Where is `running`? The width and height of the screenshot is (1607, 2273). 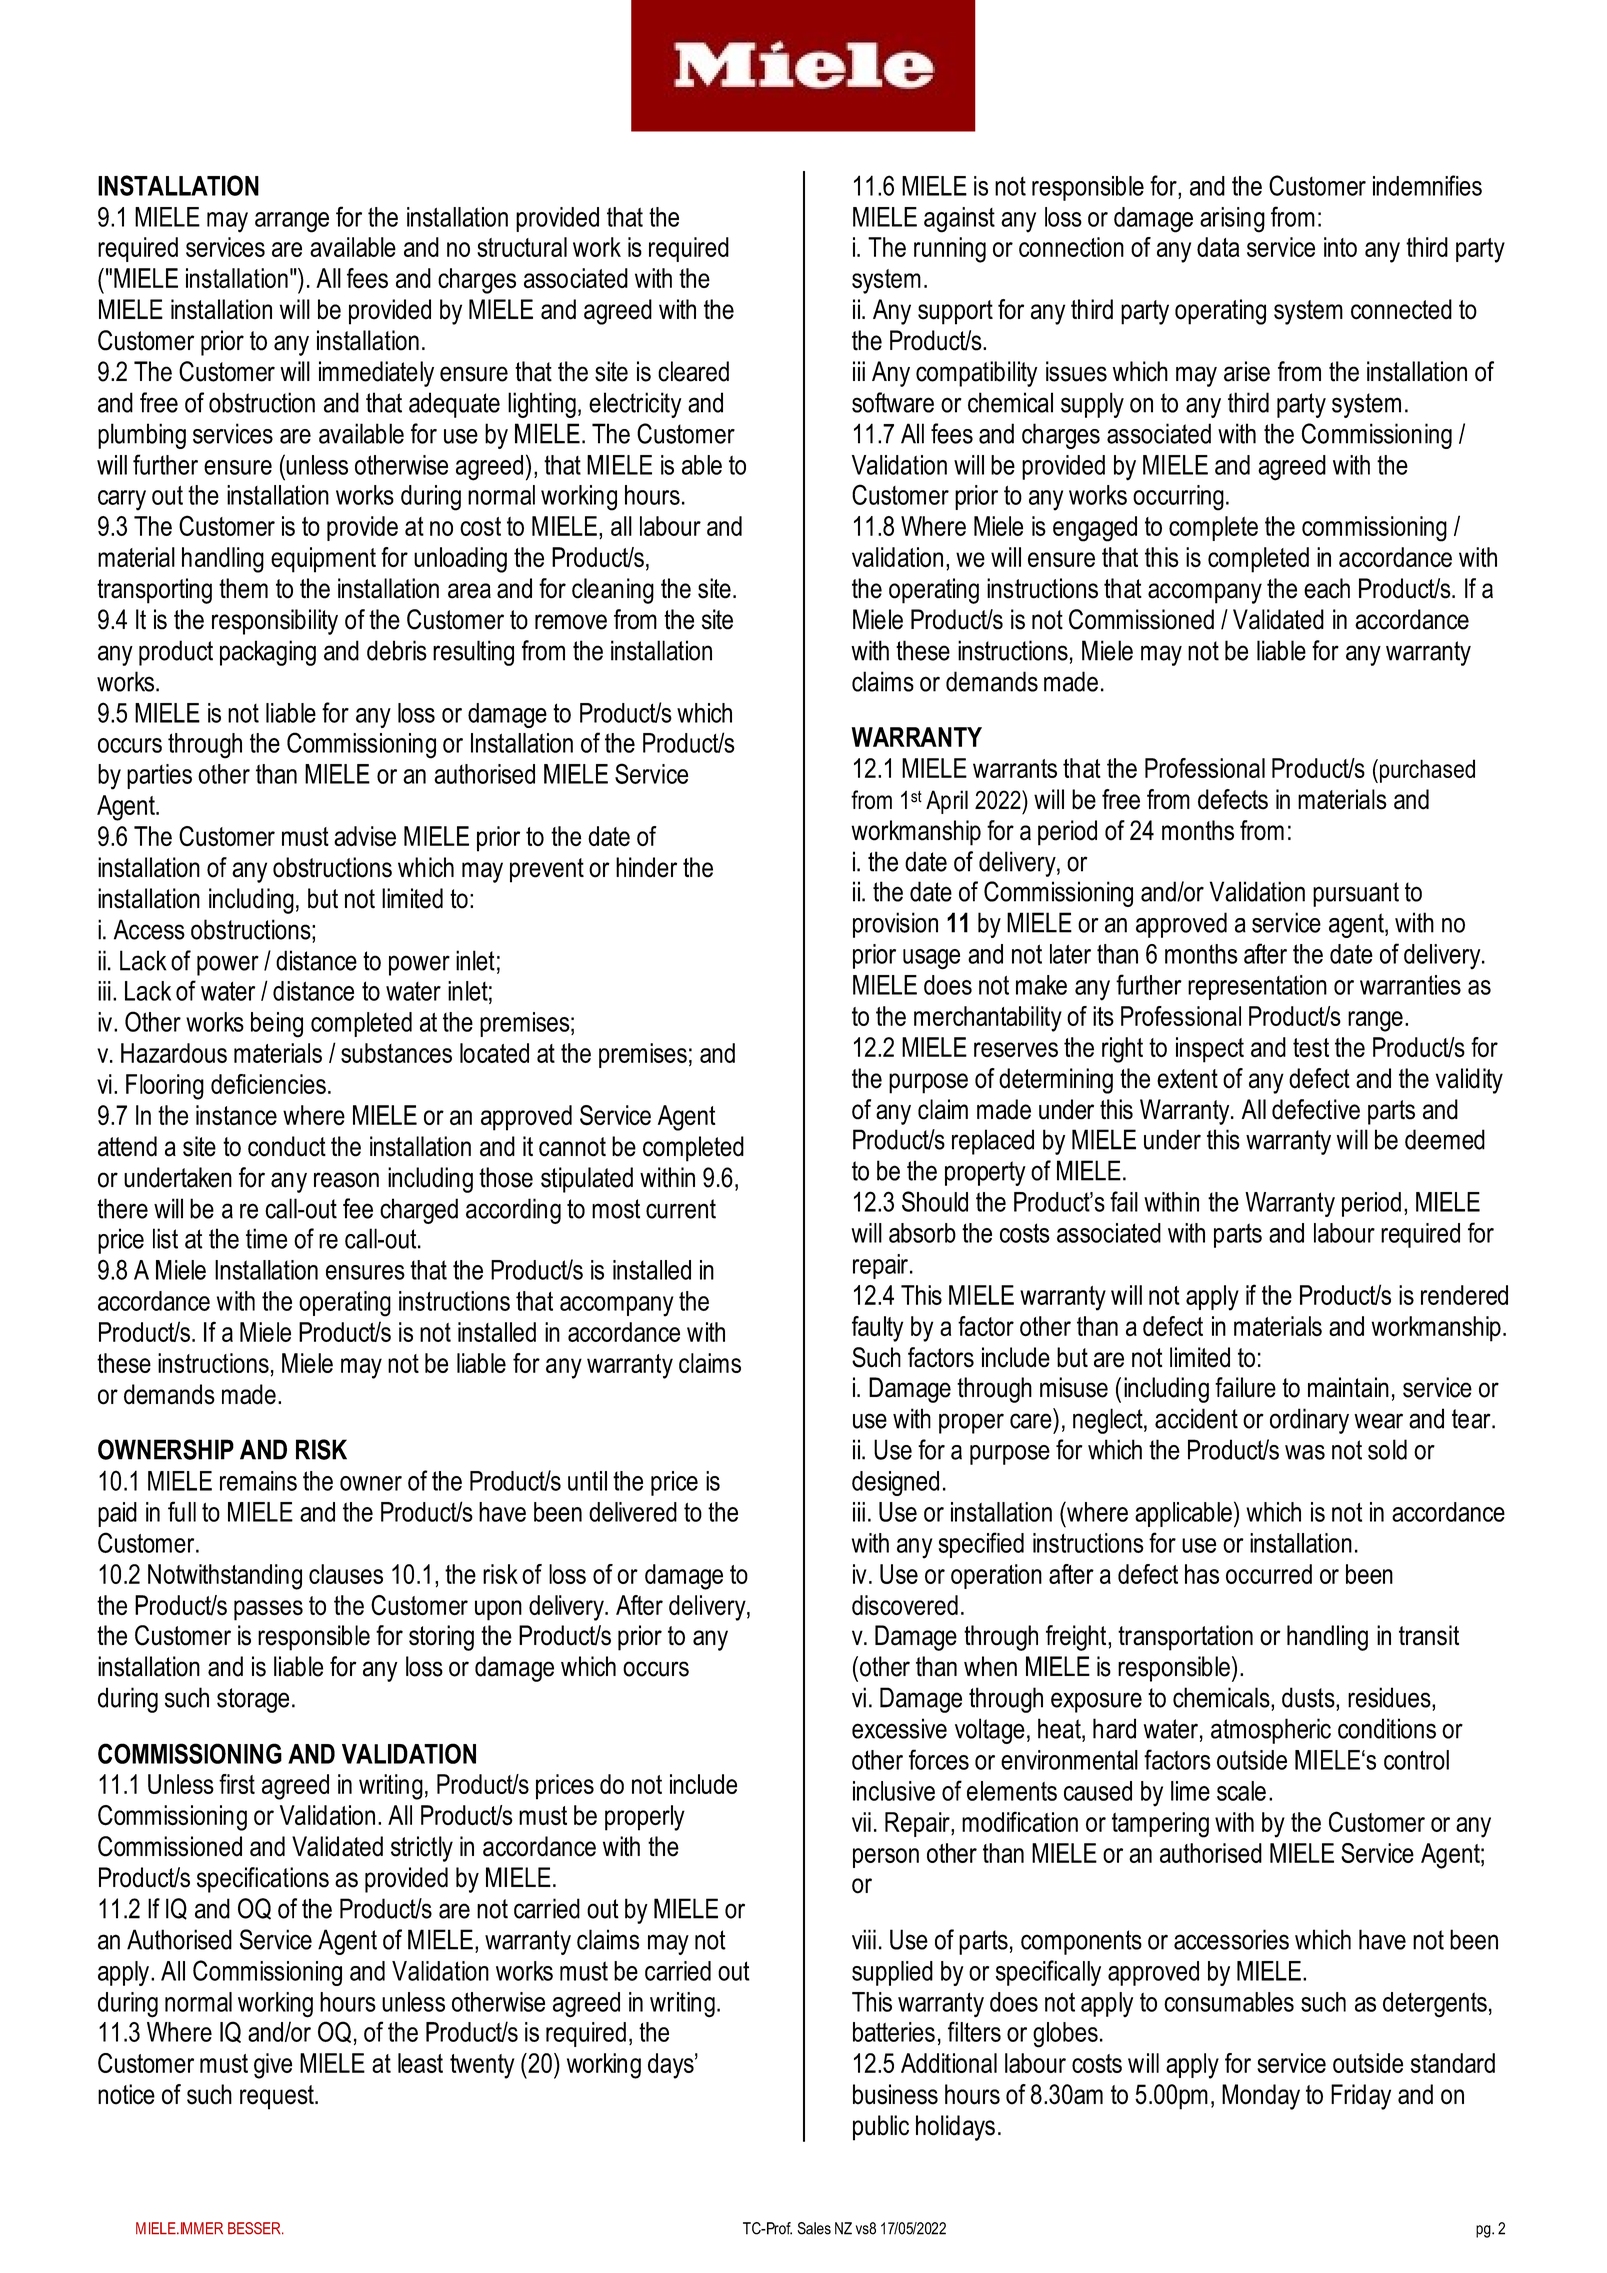 running is located at coordinates (950, 250).
